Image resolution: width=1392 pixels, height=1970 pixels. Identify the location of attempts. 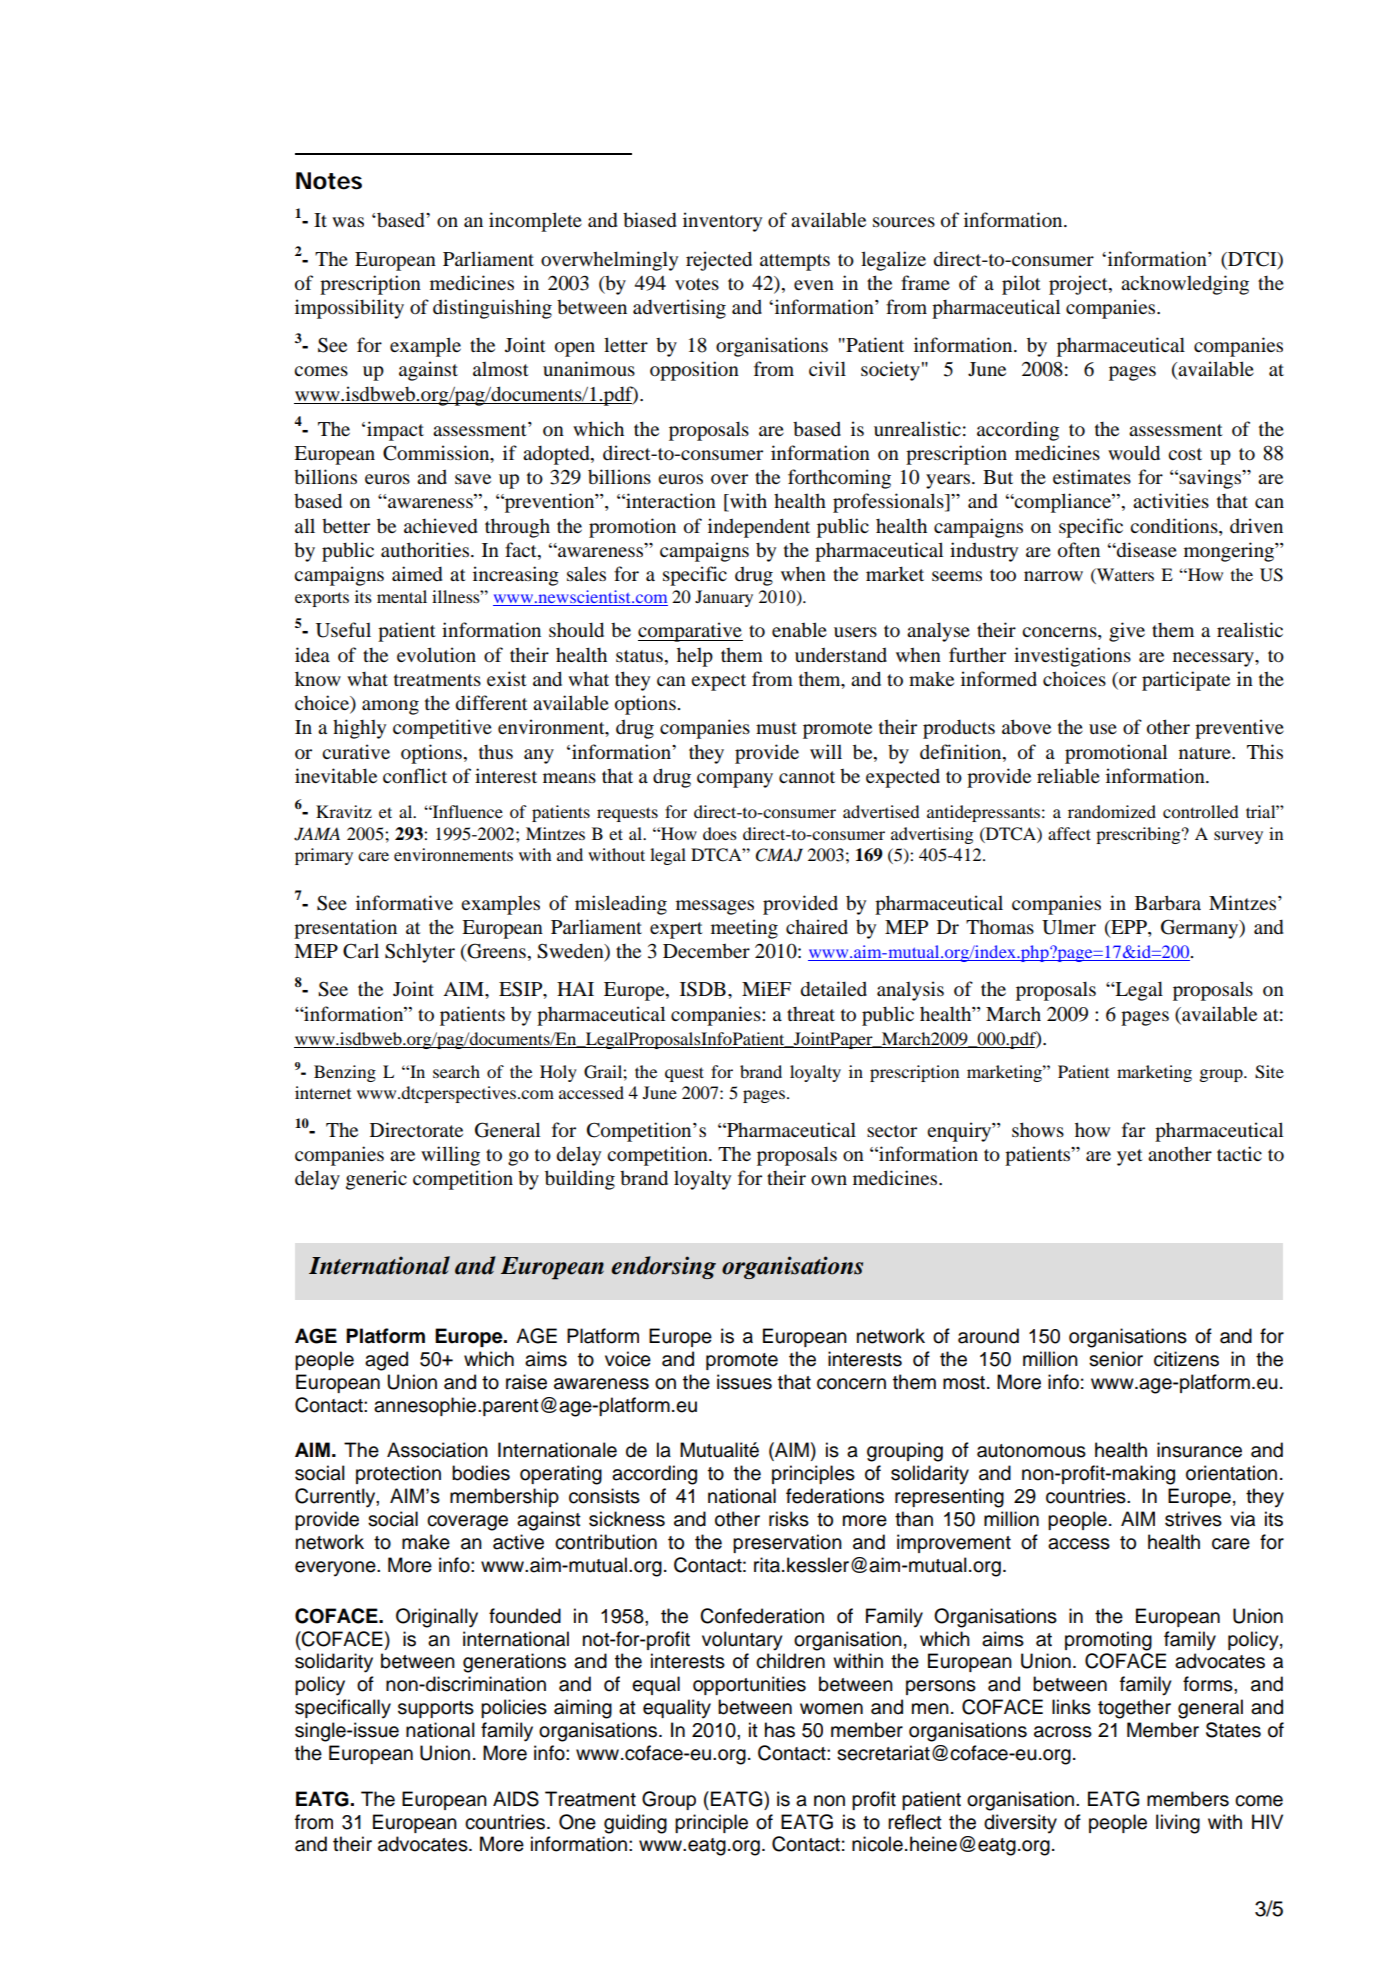
(795, 262).
